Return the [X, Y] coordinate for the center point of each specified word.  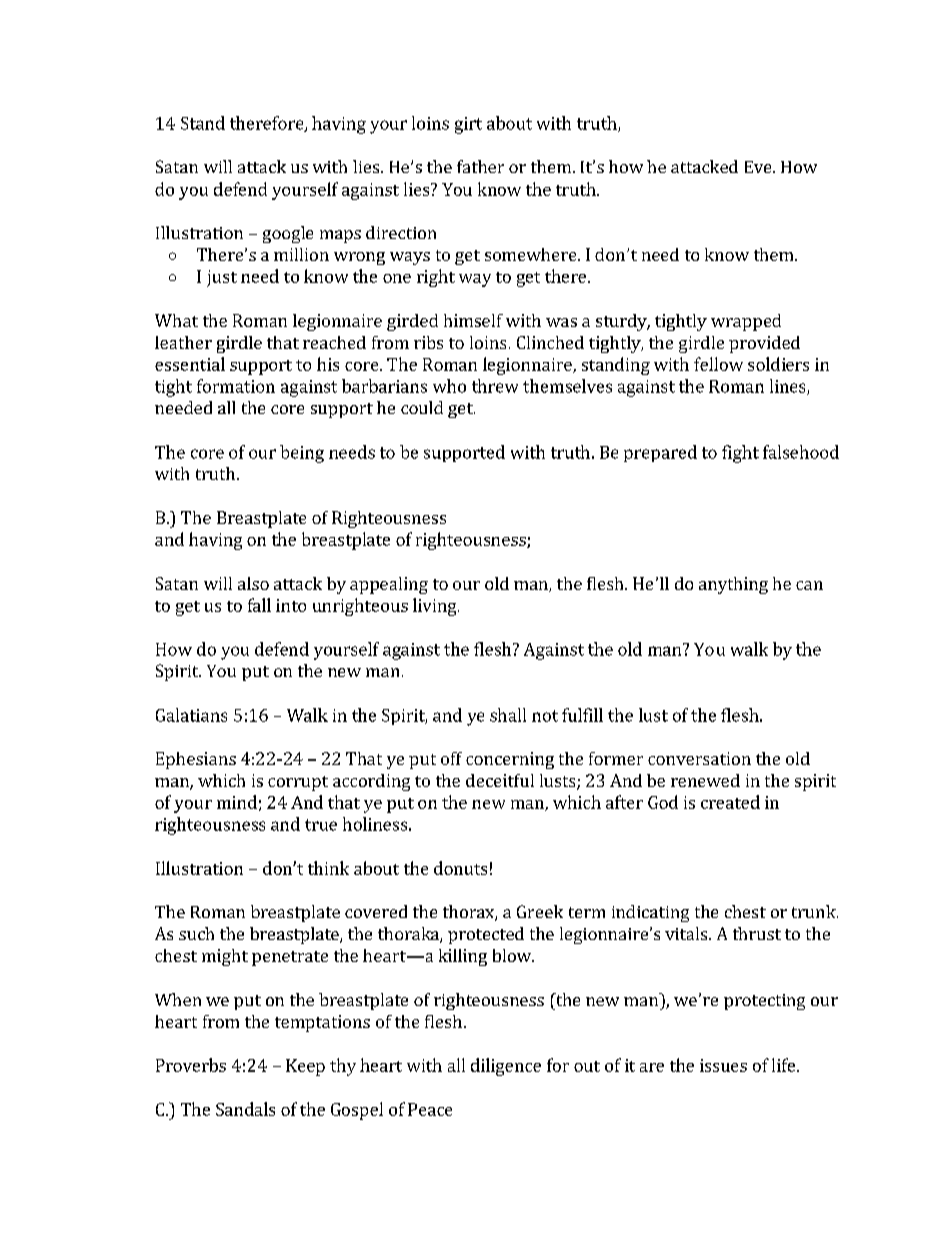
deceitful [500, 780]
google [288, 234]
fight [740, 454]
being [302, 454]
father [480, 166]
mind [237, 802]
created [730, 802]
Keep [305, 1067]
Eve [759, 167]
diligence [506, 1067]
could [422, 407]
